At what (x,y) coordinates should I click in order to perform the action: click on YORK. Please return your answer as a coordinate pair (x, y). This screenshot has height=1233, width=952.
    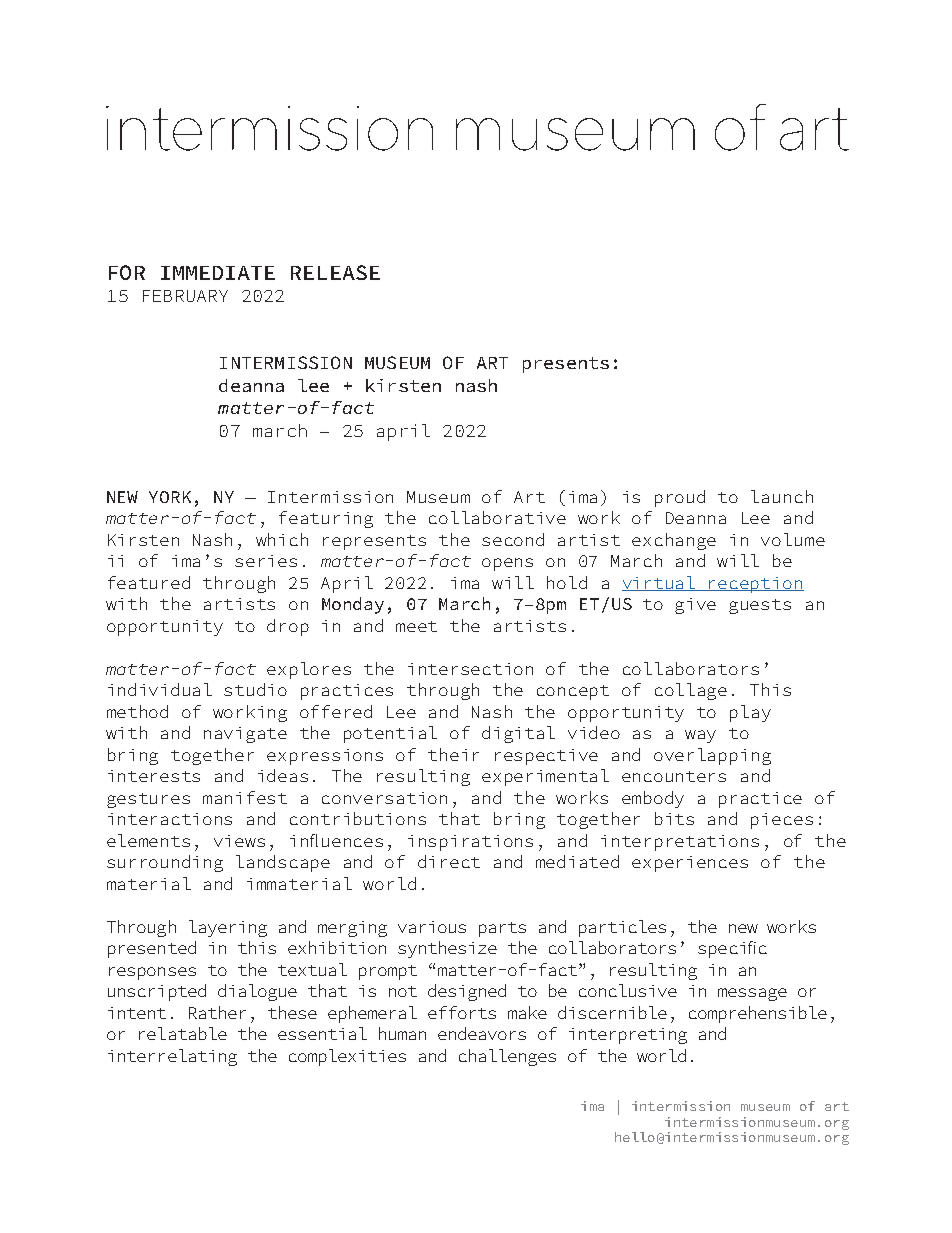
    Looking at the image, I should click on (170, 497).
